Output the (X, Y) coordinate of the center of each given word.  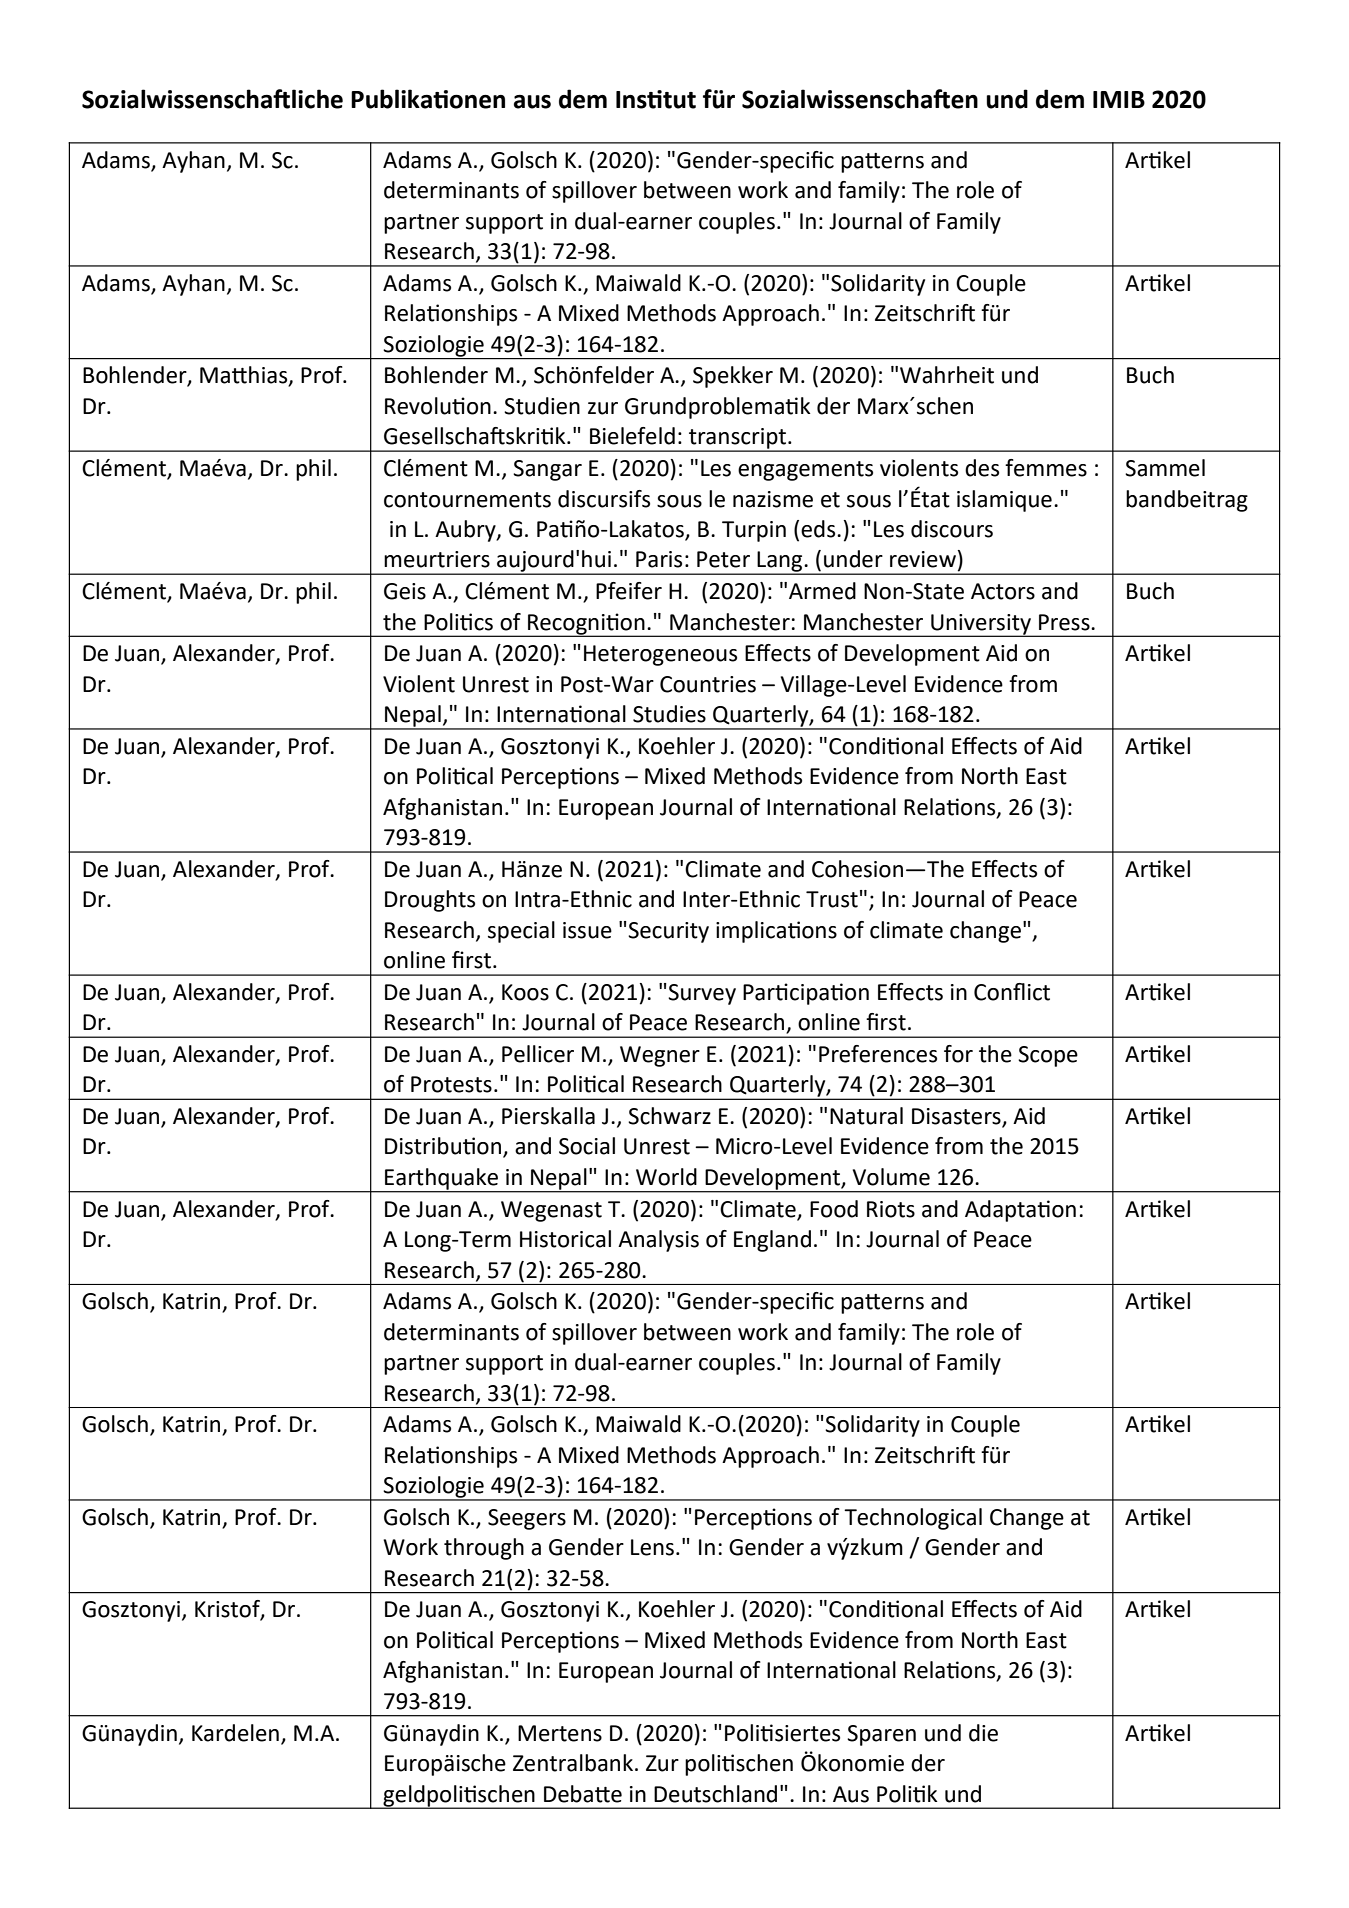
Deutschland (715, 1794)
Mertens (560, 1733)
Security (668, 932)
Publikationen (428, 99)
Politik (907, 1794)
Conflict (1012, 992)
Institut (656, 99)
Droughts (430, 901)
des (982, 468)
